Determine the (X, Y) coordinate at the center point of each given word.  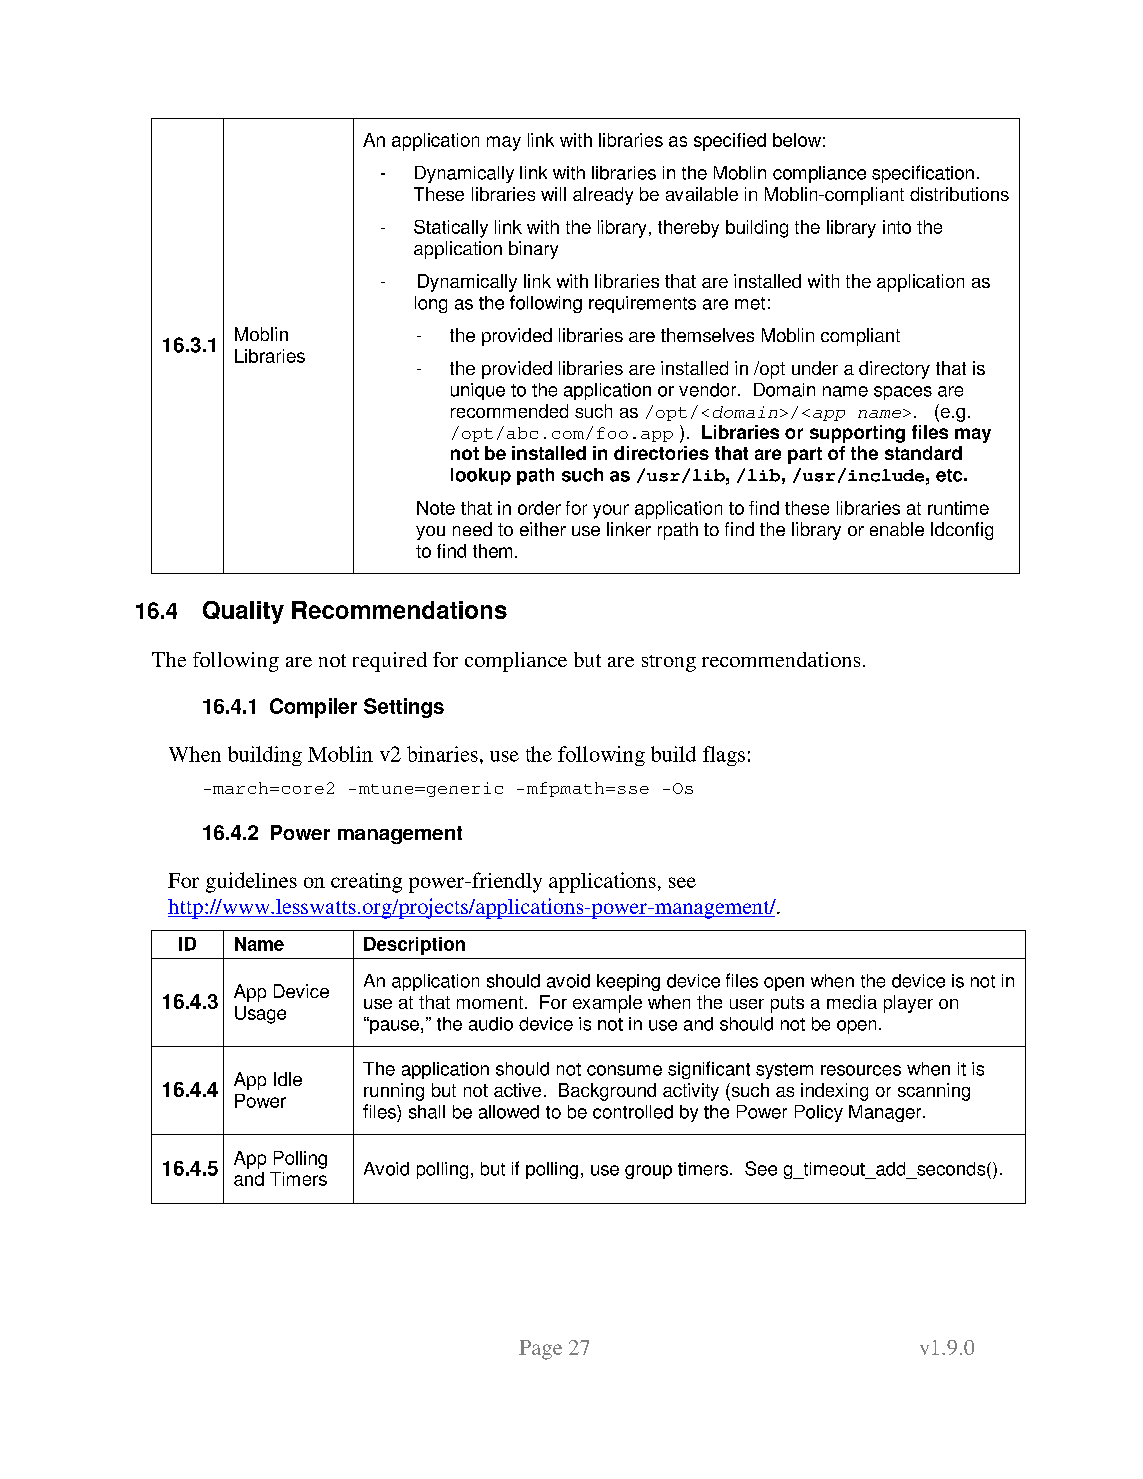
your (611, 511)
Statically (451, 229)
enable (897, 529)
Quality (243, 612)
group (648, 1172)
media (852, 1002)
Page (540, 1350)
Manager (886, 1113)
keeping (628, 982)
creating (366, 883)
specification (923, 174)
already (603, 196)
